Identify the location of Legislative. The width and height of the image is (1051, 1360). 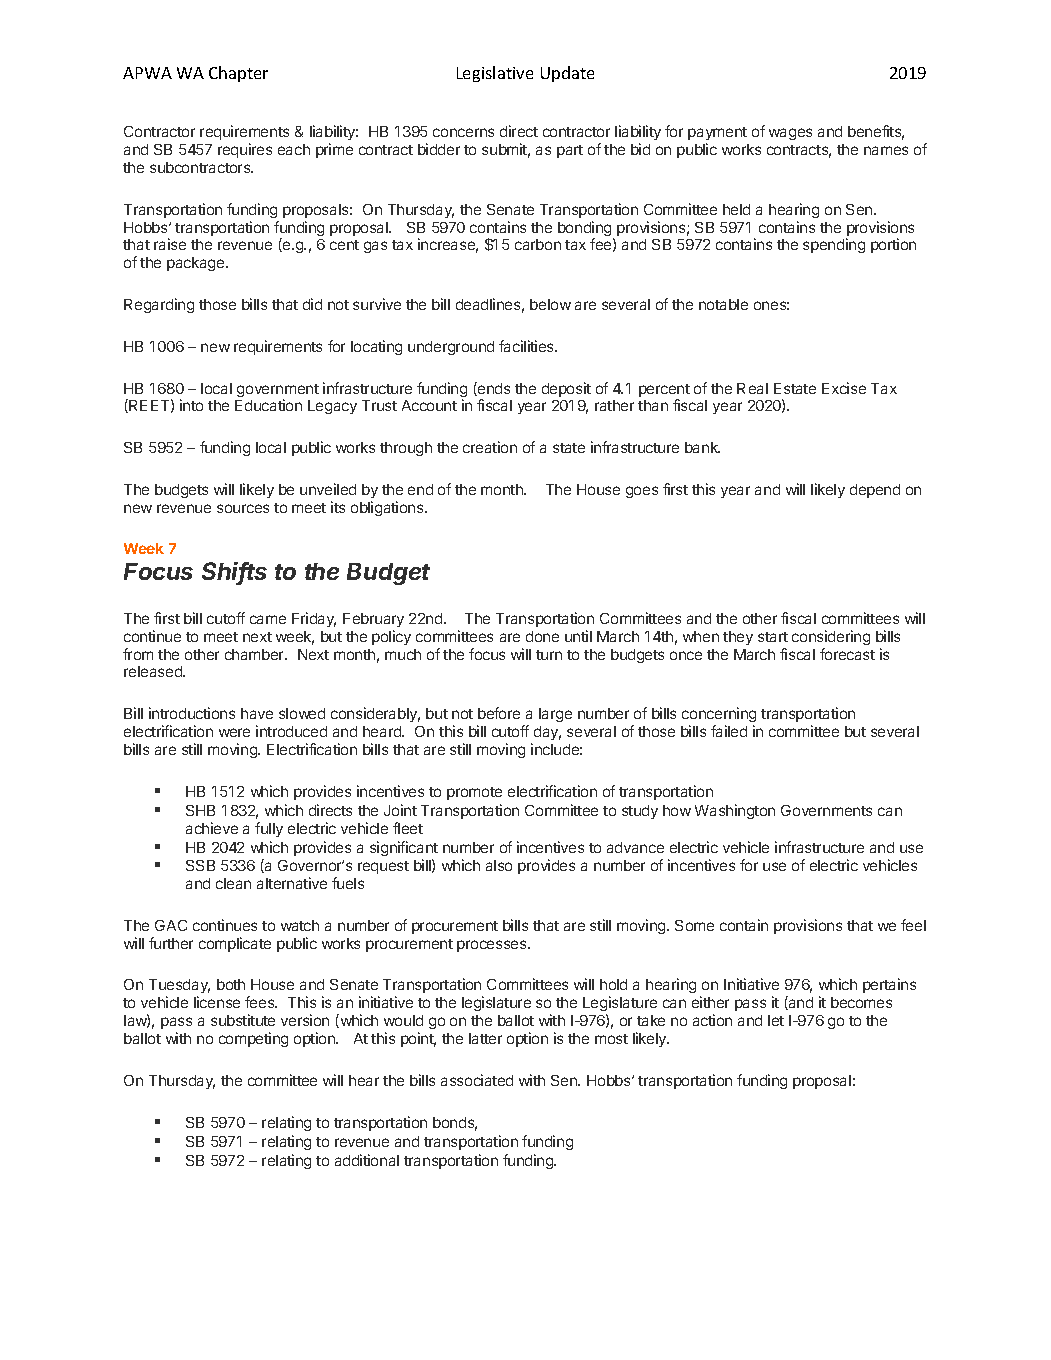
(495, 74).
